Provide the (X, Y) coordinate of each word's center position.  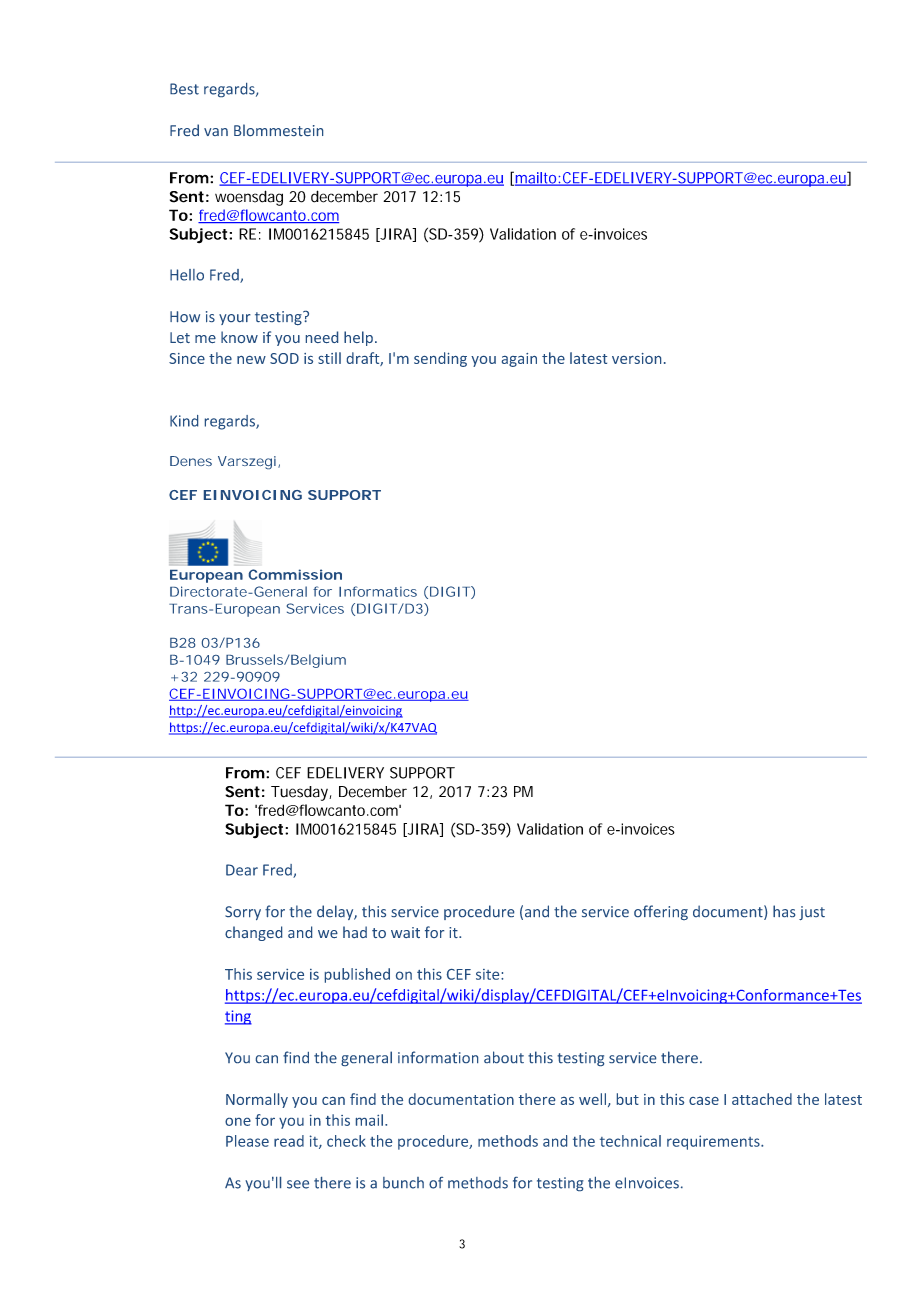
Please (247, 1141)
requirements (714, 1142)
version (636, 358)
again (519, 360)
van (216, 132)
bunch (403, 1183)
